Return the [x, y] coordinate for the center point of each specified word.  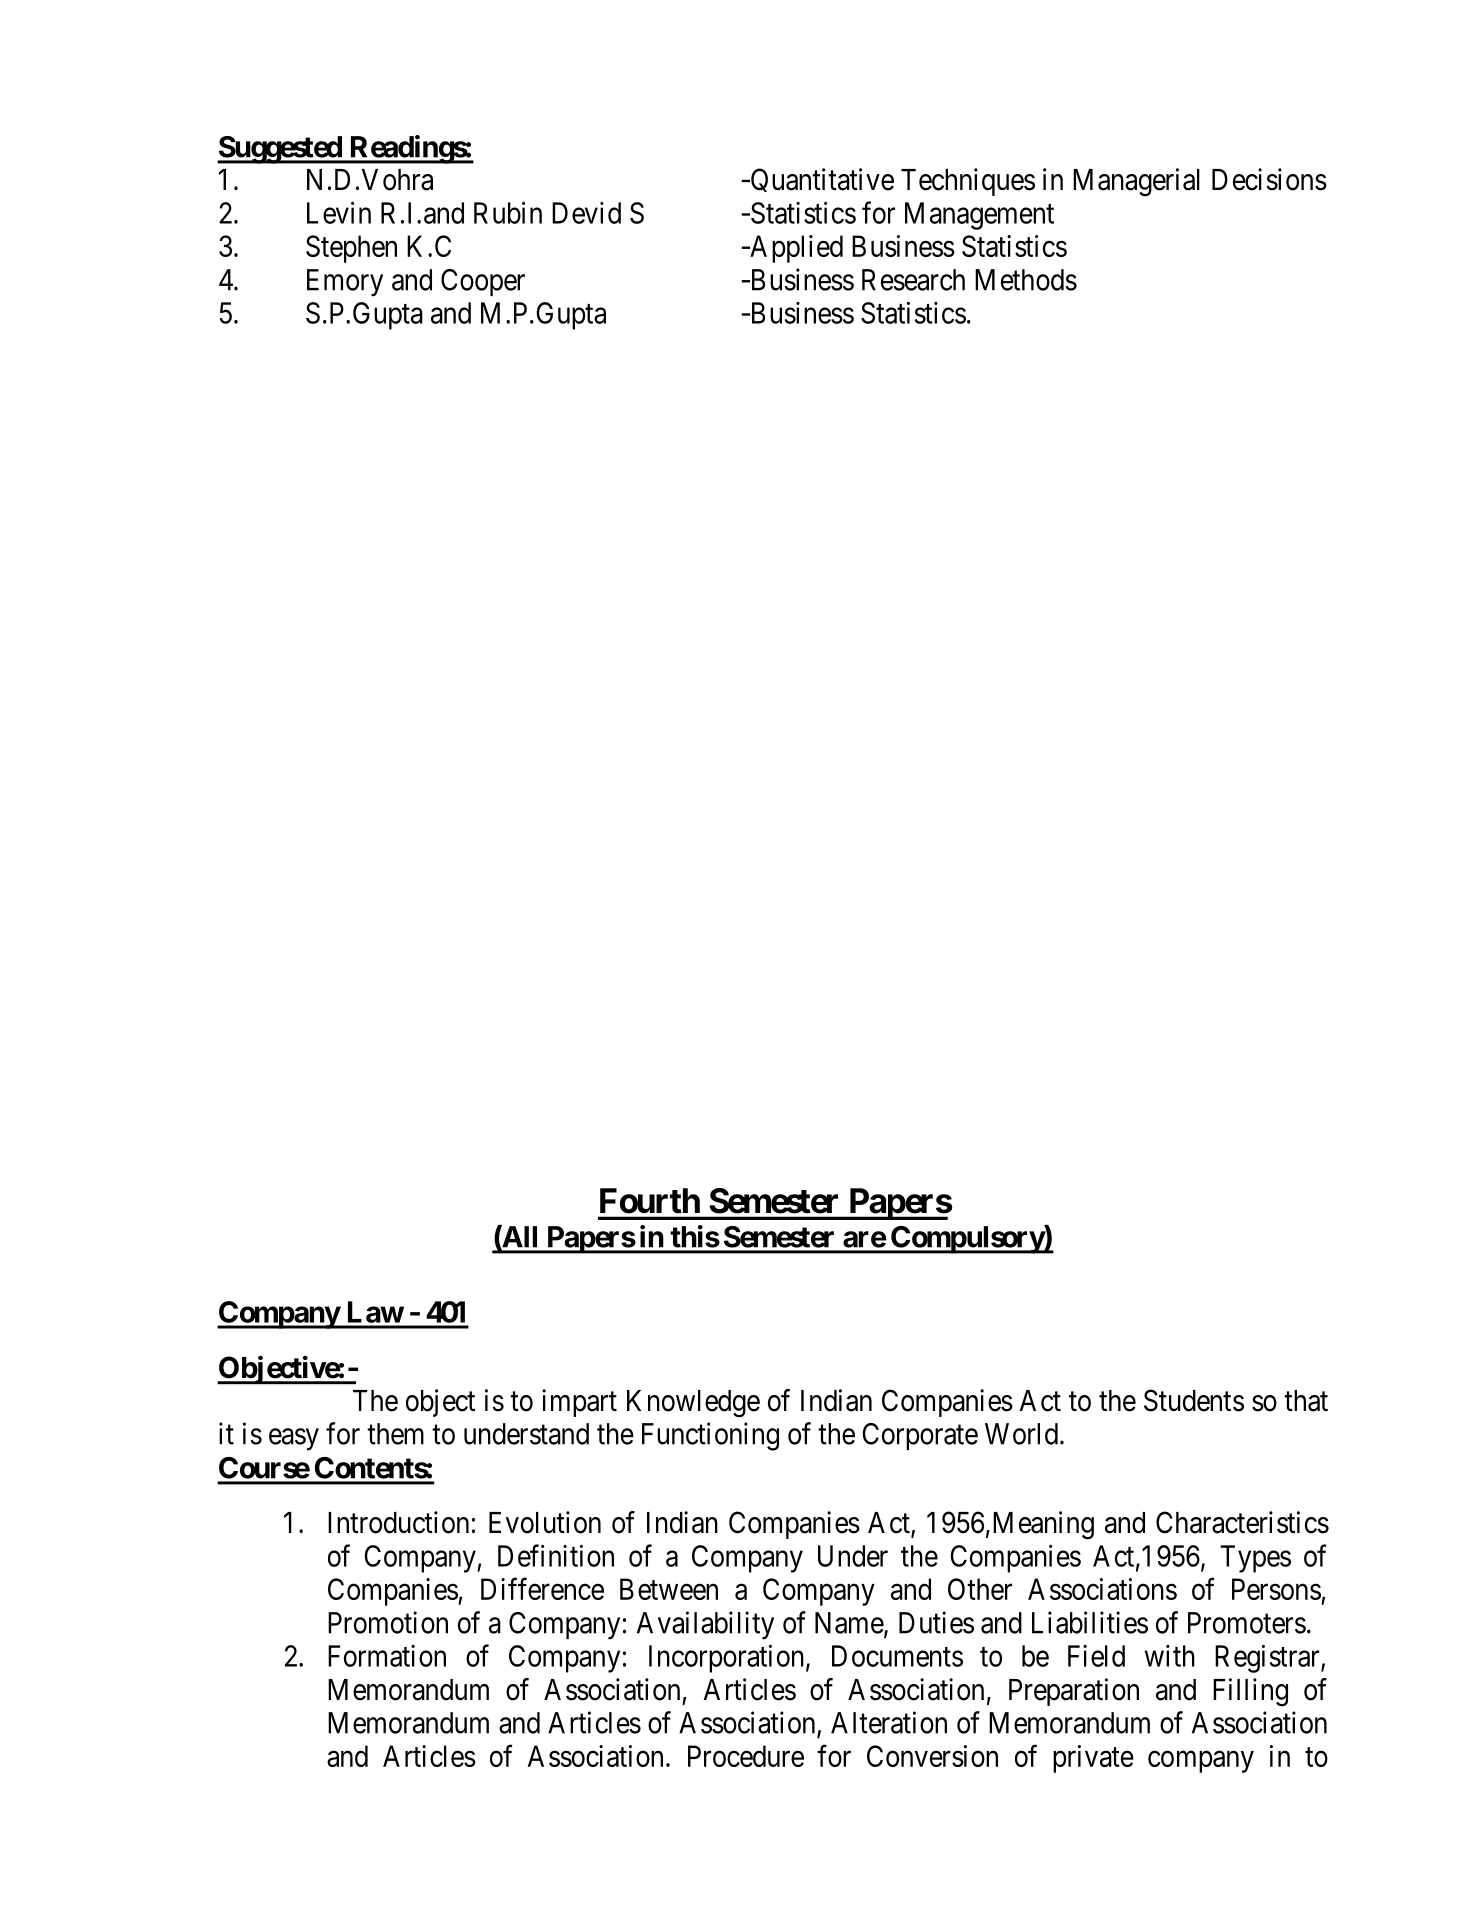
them [395, 1434]
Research [913, 280]
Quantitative [821, 180]
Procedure [746, 1756]
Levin [339, 213]
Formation [387, 1656]
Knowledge [693, 1404]
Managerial [1136, 182]
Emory [345, 283]
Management [979, 216]
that [1306, 1401]
